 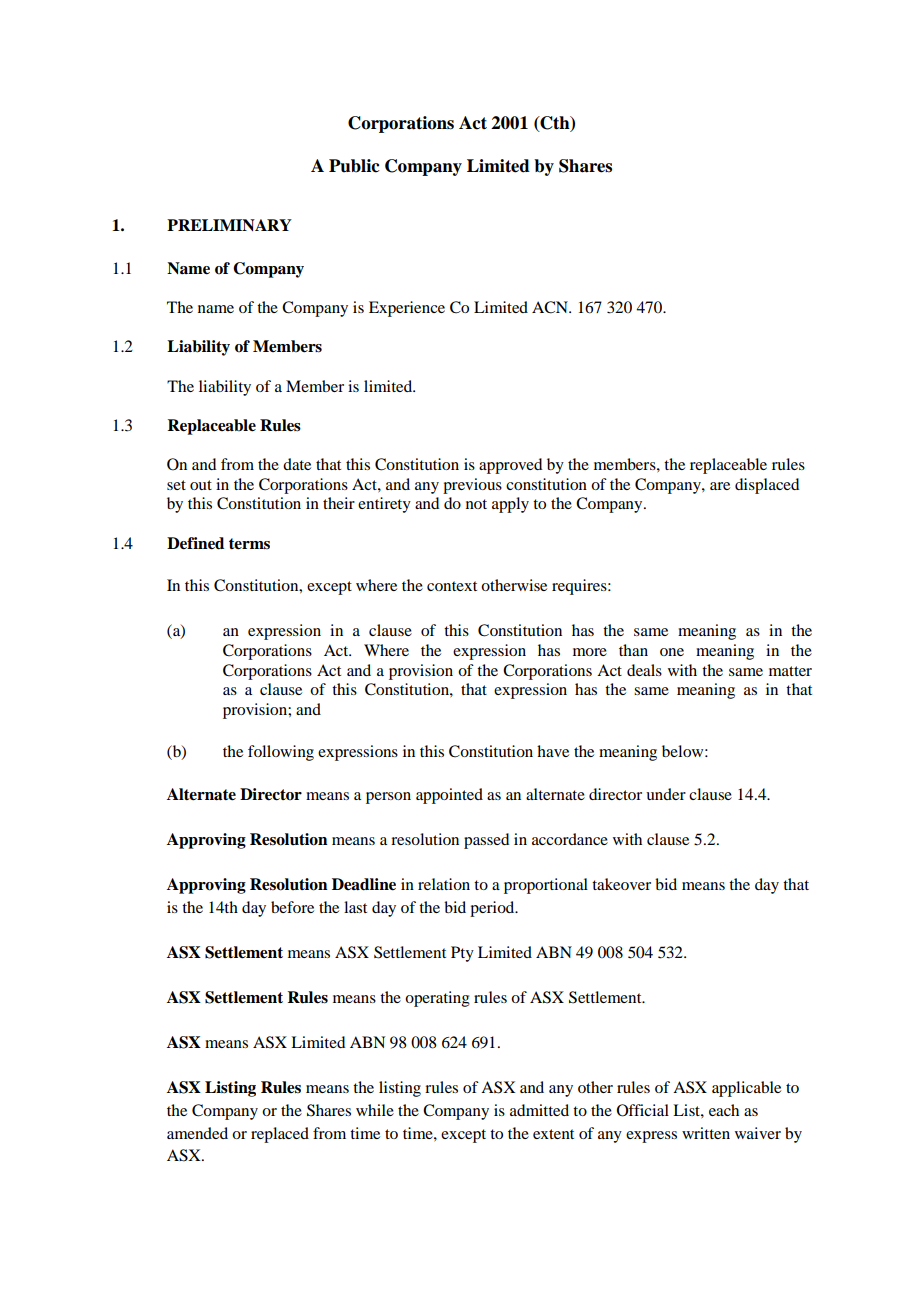 What do you see at coordinates (229, 225) in the screenshot?
I see `PRELIMINARY` at bounding box center [229, 225].
